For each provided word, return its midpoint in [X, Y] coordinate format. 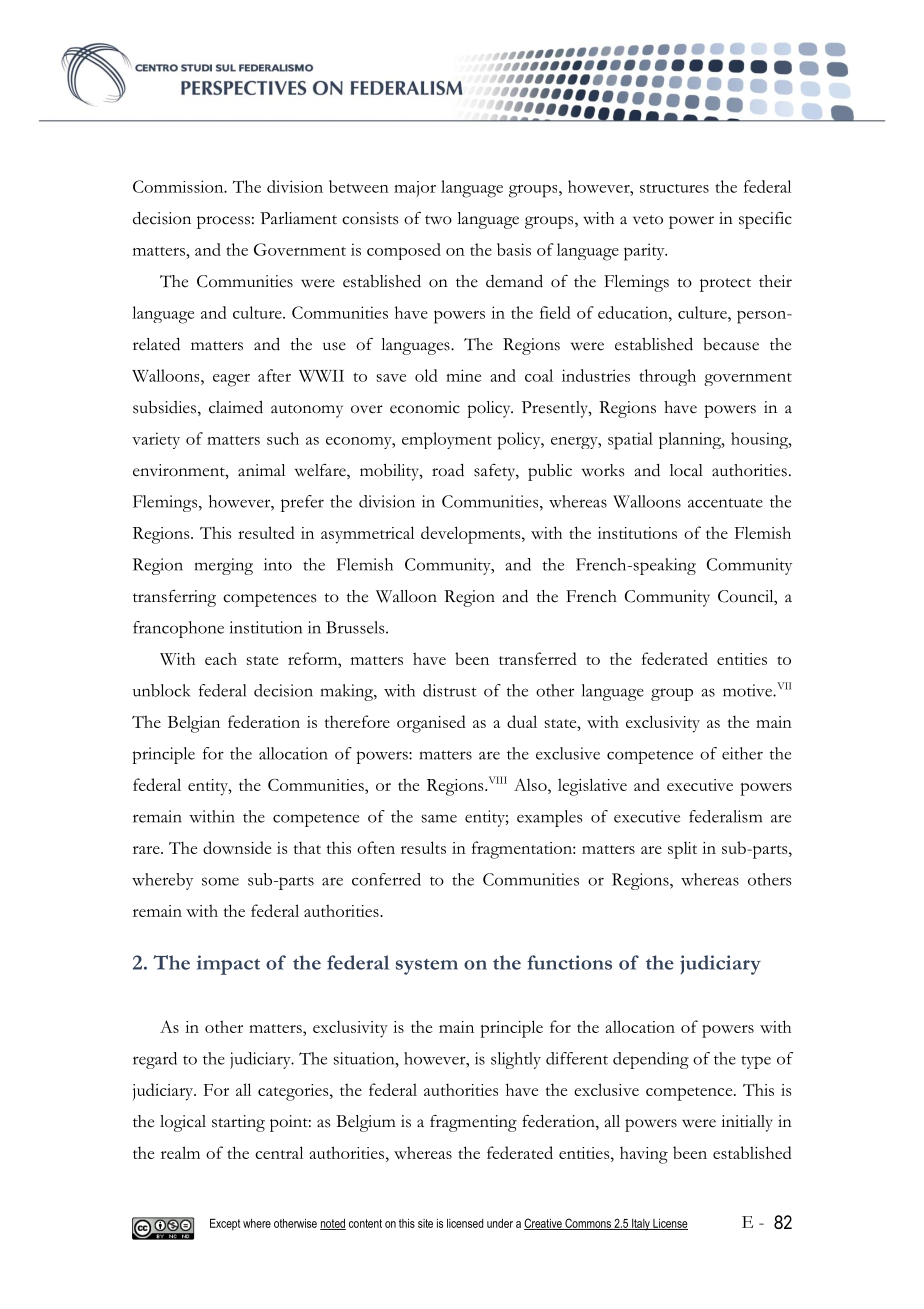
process [223, 222]
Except [225, 1224]
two [438, 220]
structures [674, 188]
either [742, 753]
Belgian [194, 724]
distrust [450, 690]
